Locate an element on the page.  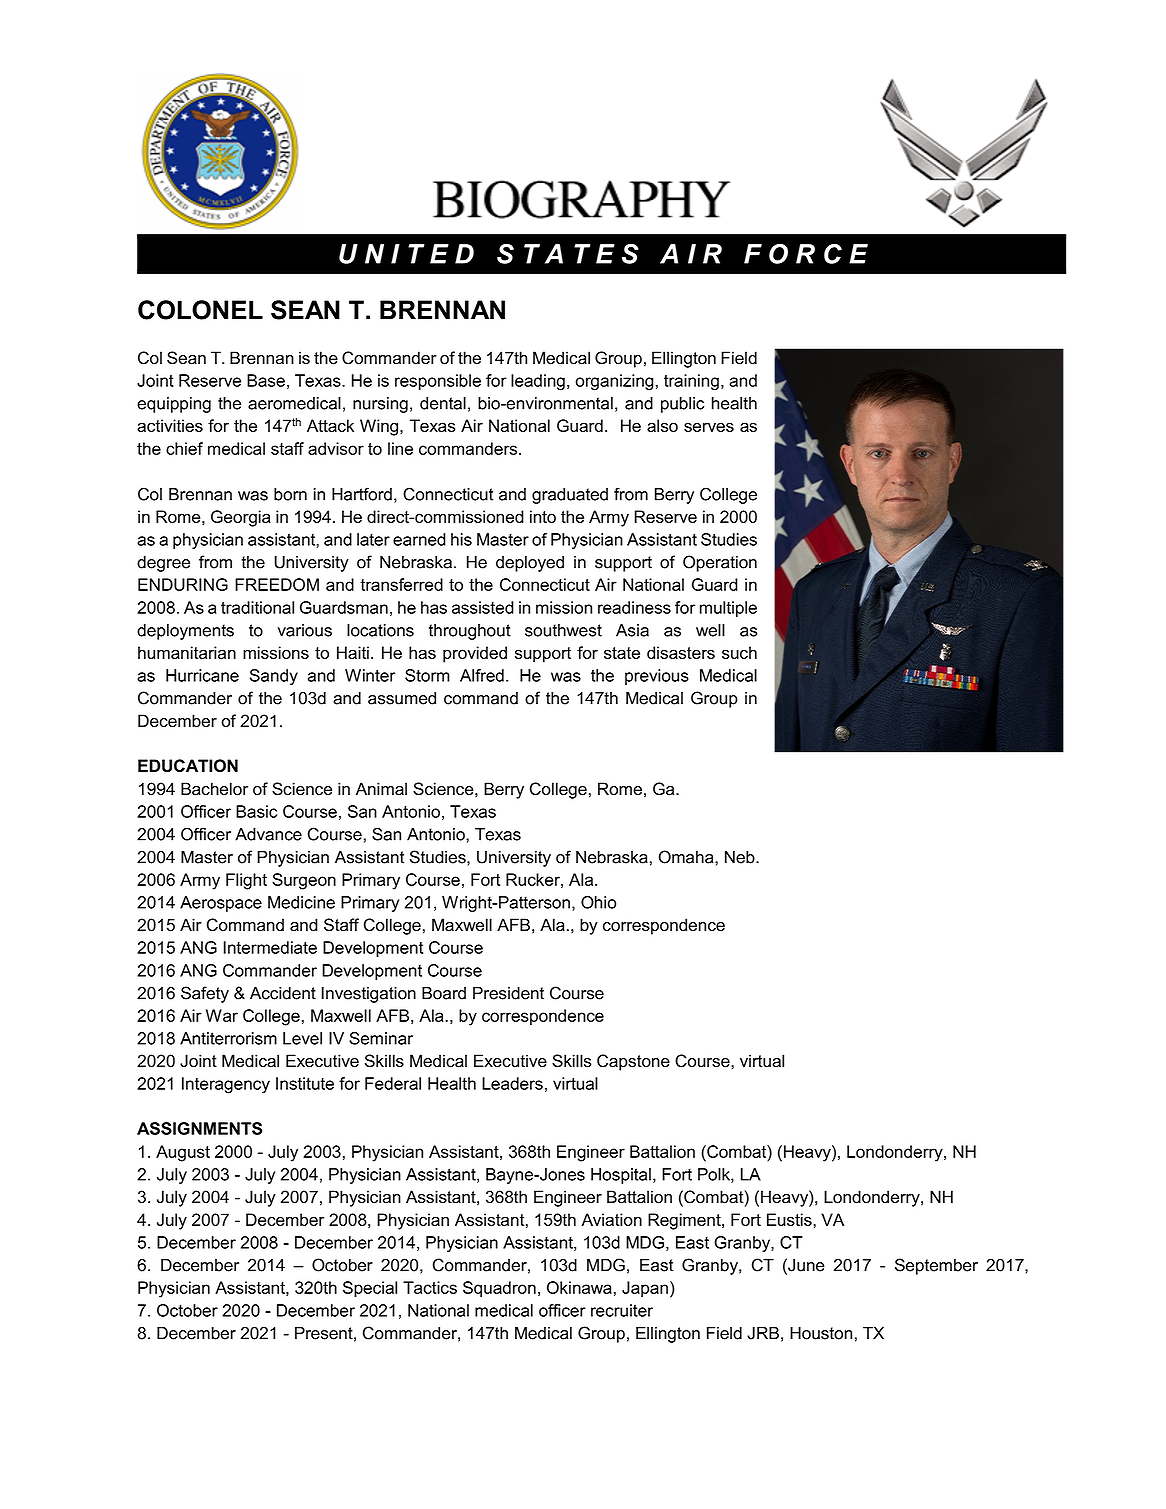
Okinawa is located at coordinates (579, 1287).
